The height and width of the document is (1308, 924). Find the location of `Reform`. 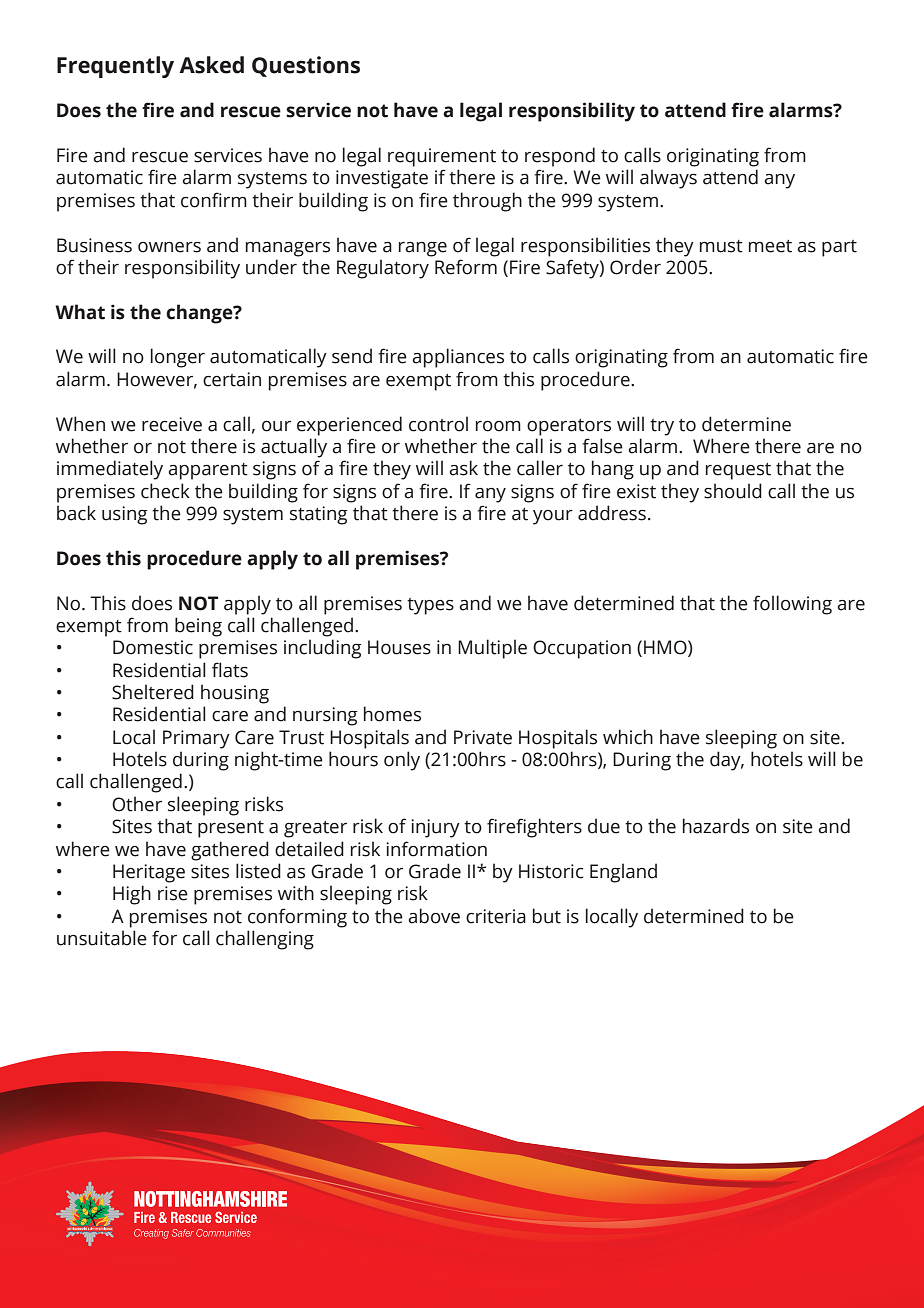

Reform is located at coordinates (466, 267).
